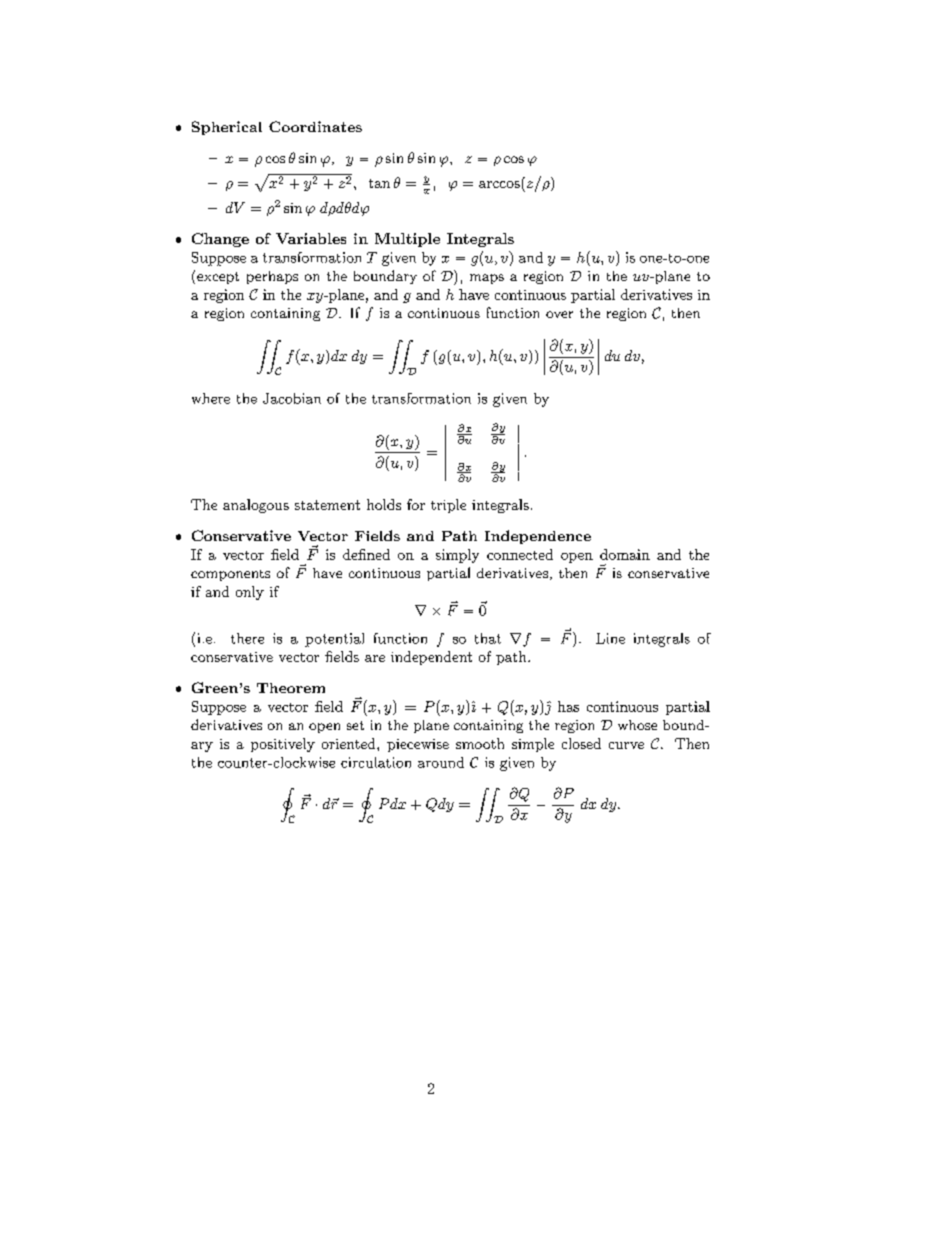 The width and height of the screenshot is (952, 1233). Describe the element at coordinates (625, 554) in the screenshot. I see `domain` at that location.
